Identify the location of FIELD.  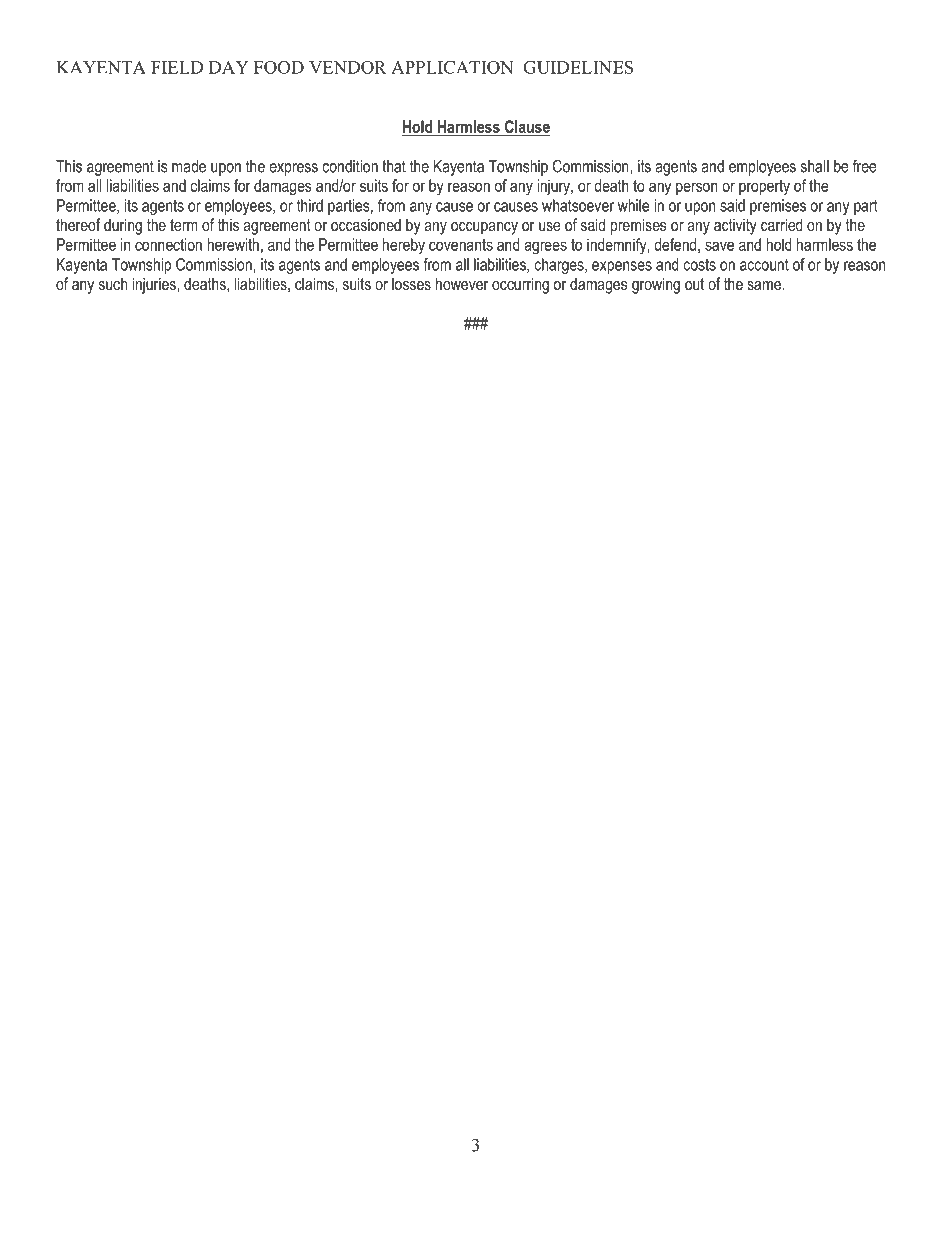
(177, 67).
